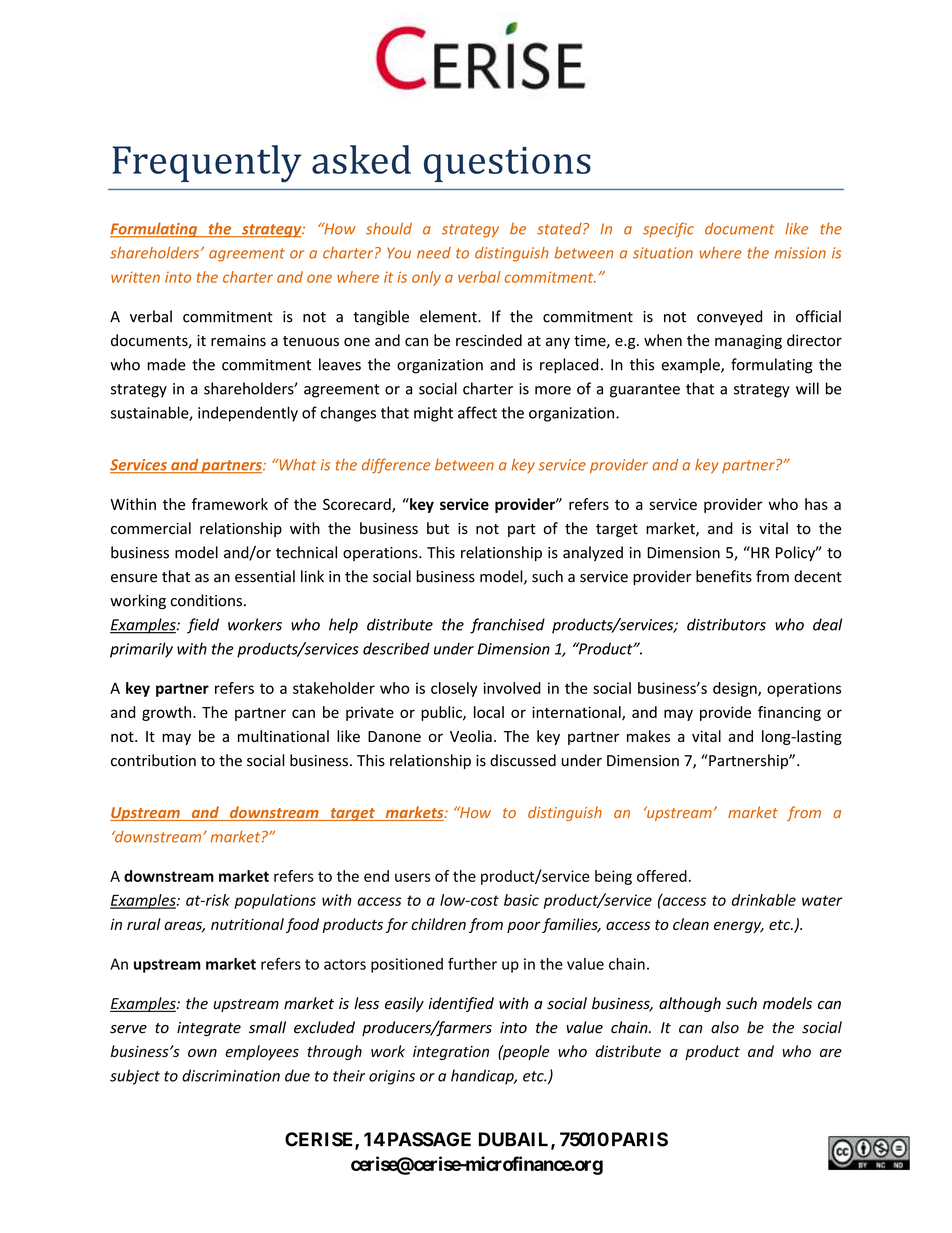  Describe the element at coordinates (207, 163) in the screenshot. I see `Frequently` at that location.
